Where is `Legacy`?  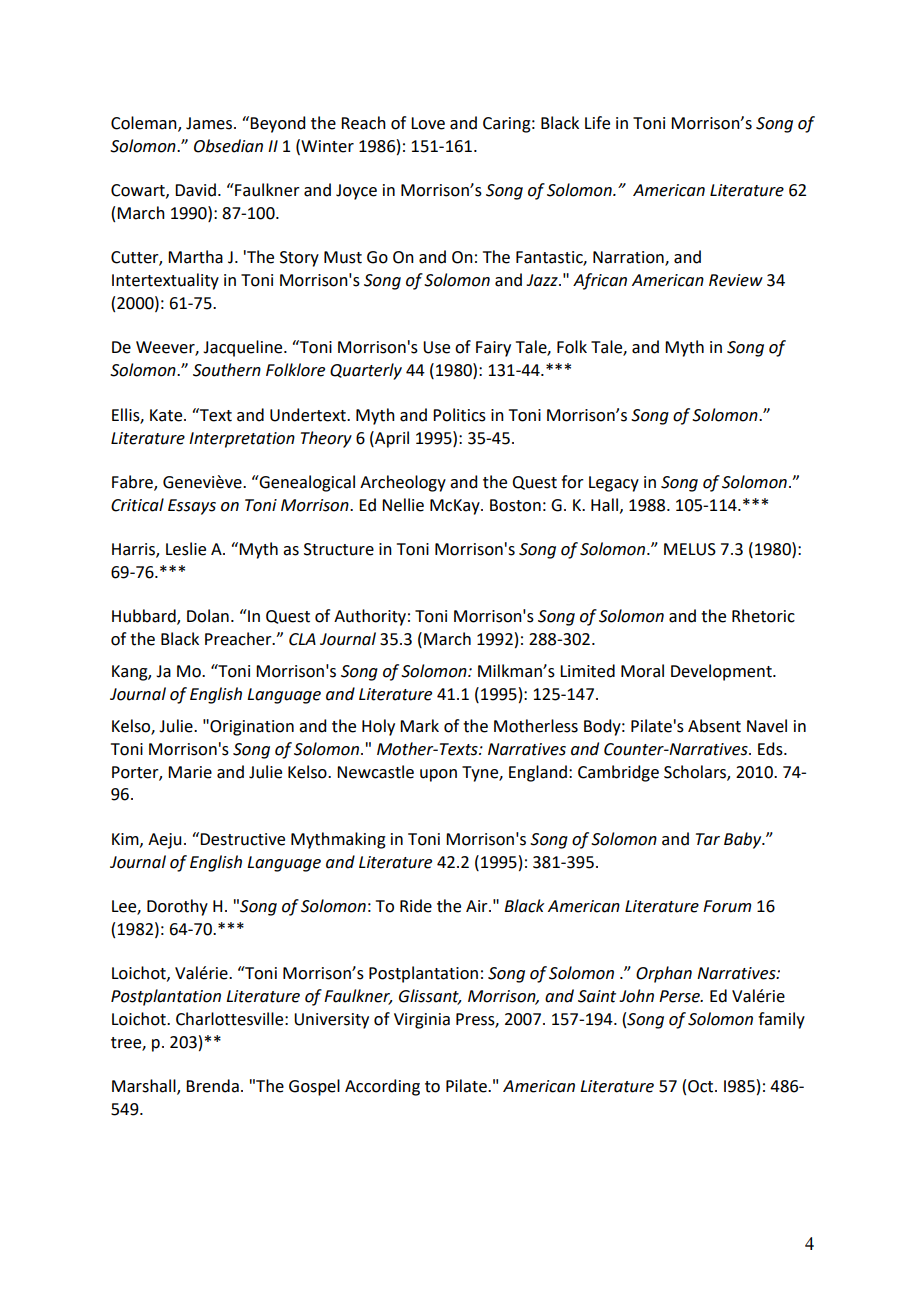
Legacy is located at coordinates (614, 484).
